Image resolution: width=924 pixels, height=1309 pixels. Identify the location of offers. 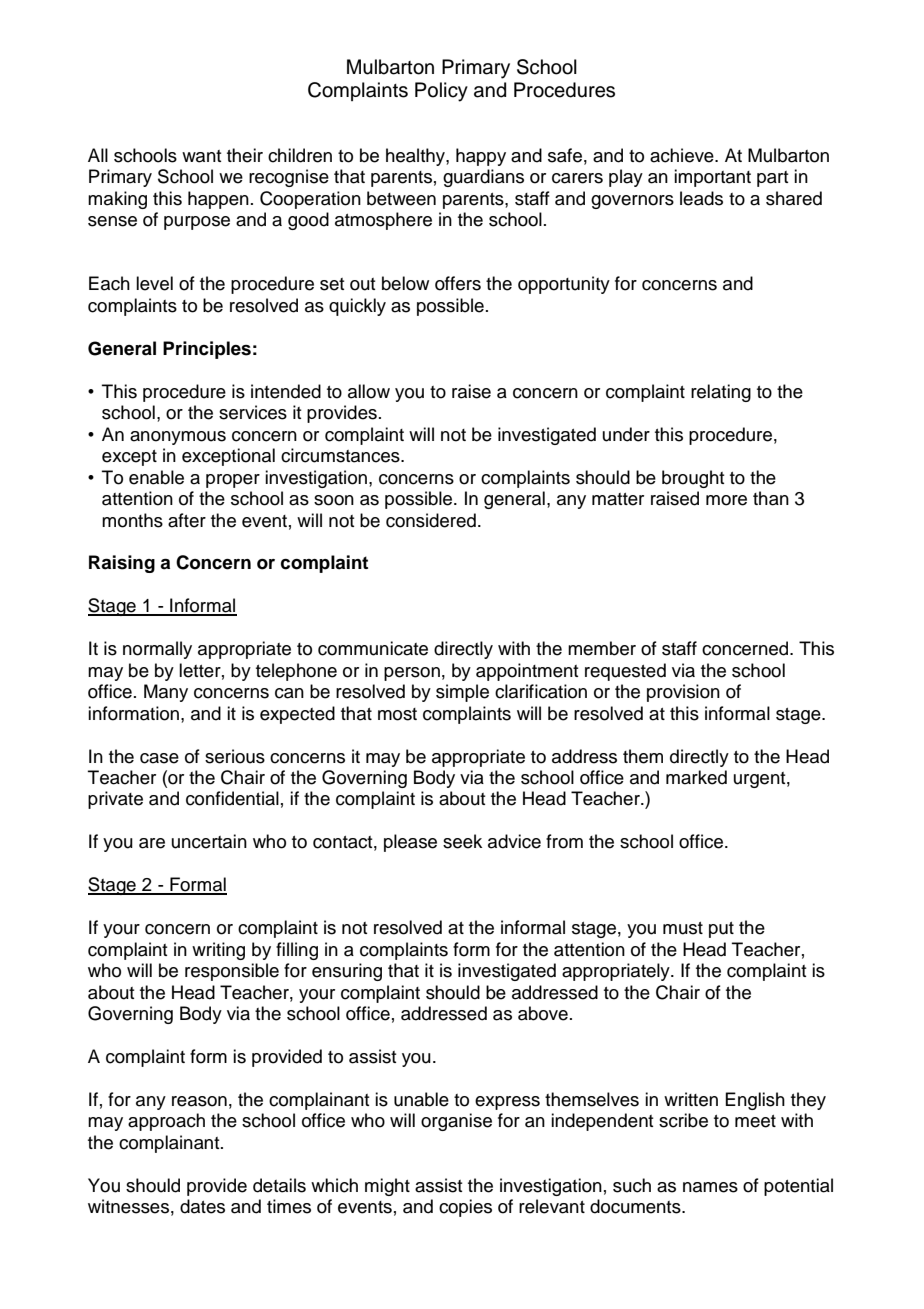
(458, 283).
